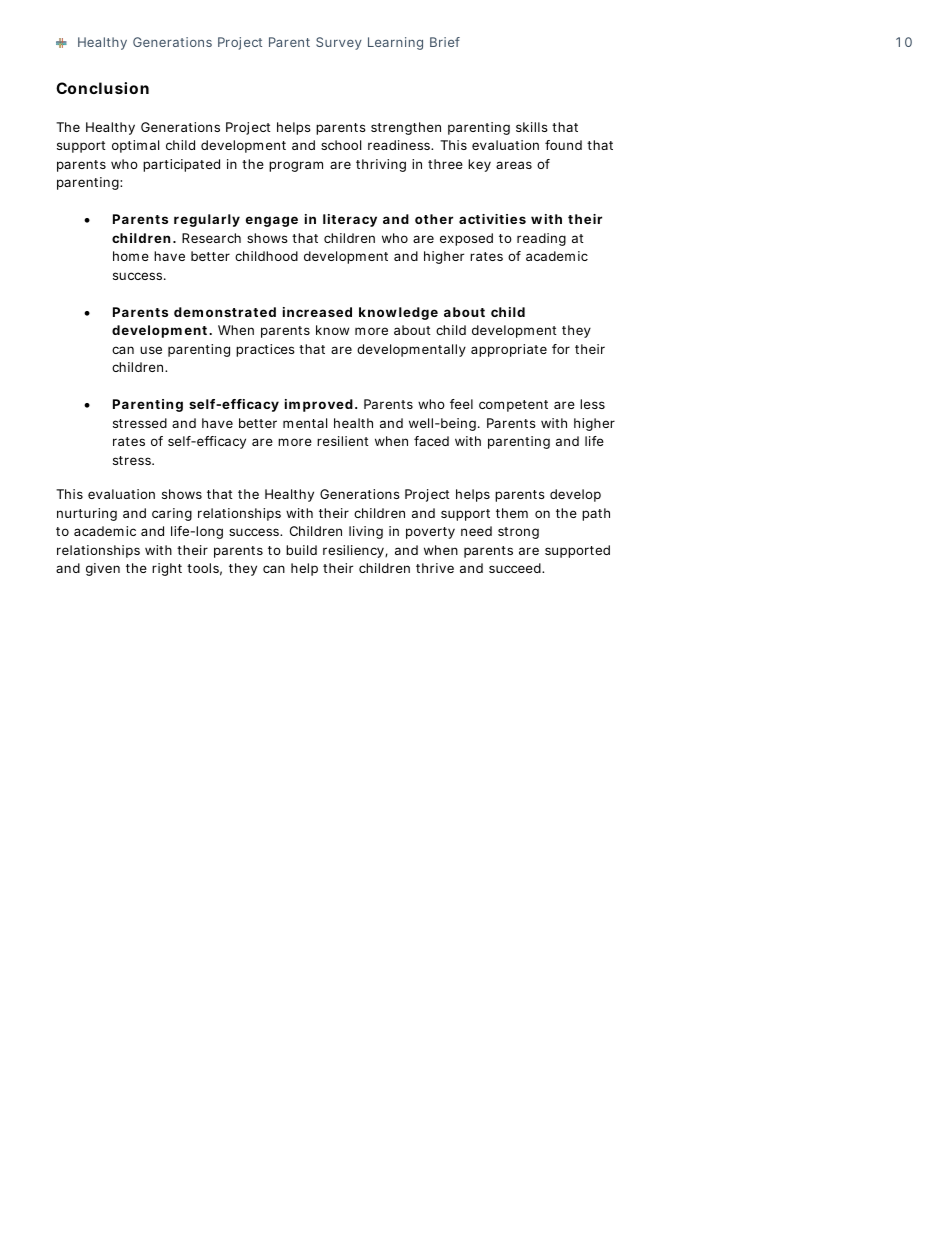 The height and width of the screenshot is (1233, 952). I want to click on right, so click(167, 569).
